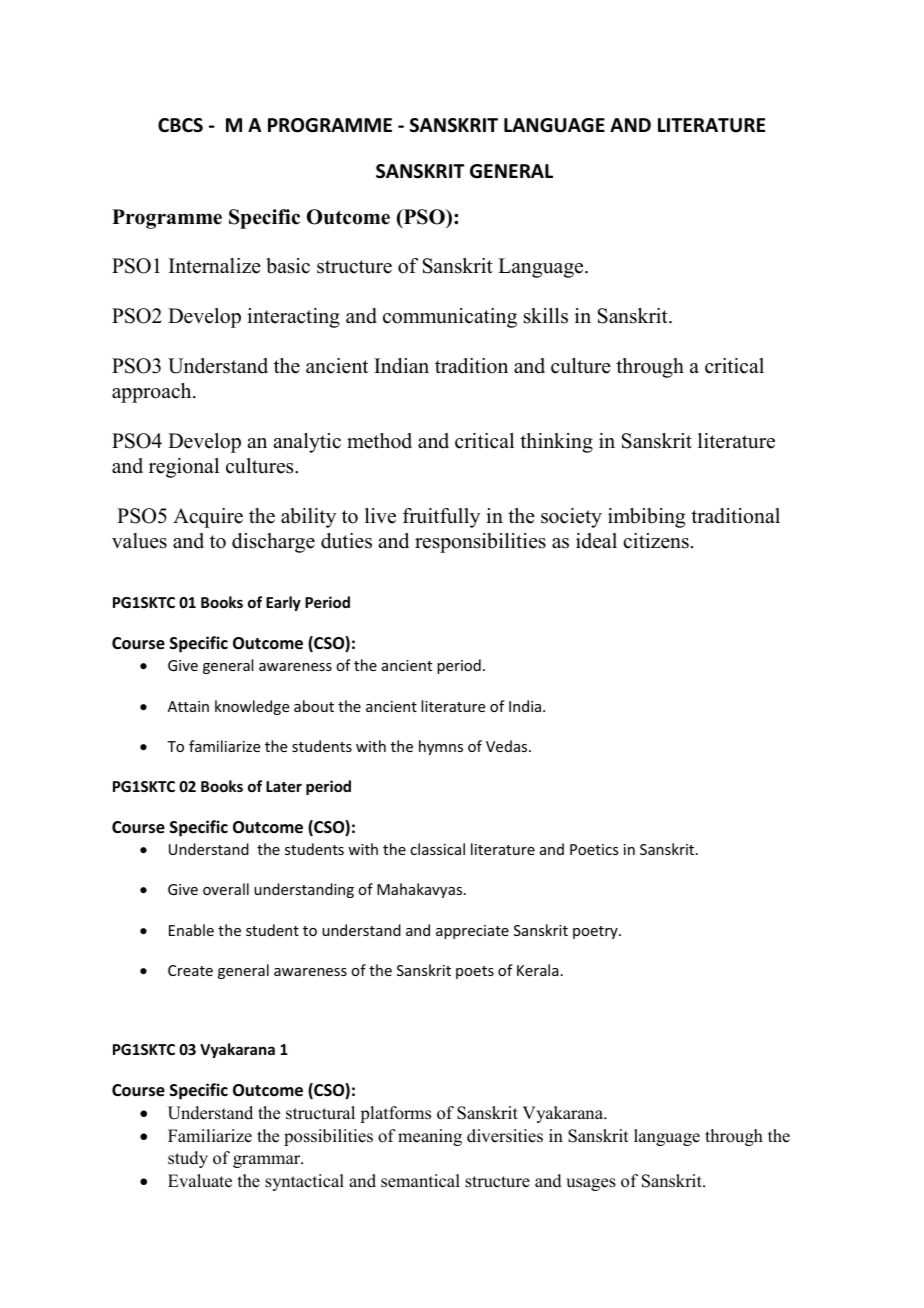 Image resolution: width=924 pixels, height=1308 pixels. I want to click on classical, so click(437, 849).
